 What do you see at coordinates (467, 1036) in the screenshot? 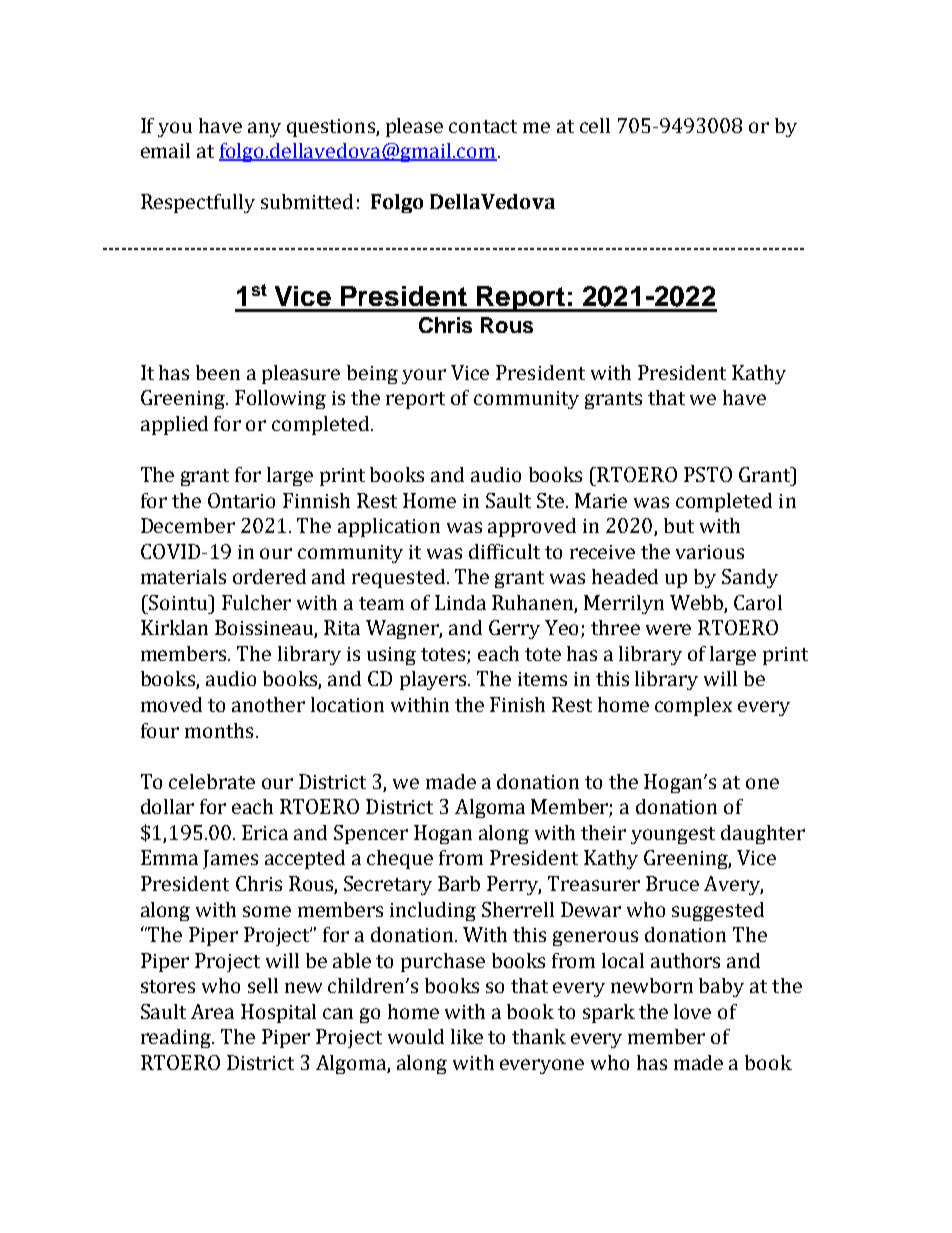
I see `like` at bounding box center [467, 1036].
